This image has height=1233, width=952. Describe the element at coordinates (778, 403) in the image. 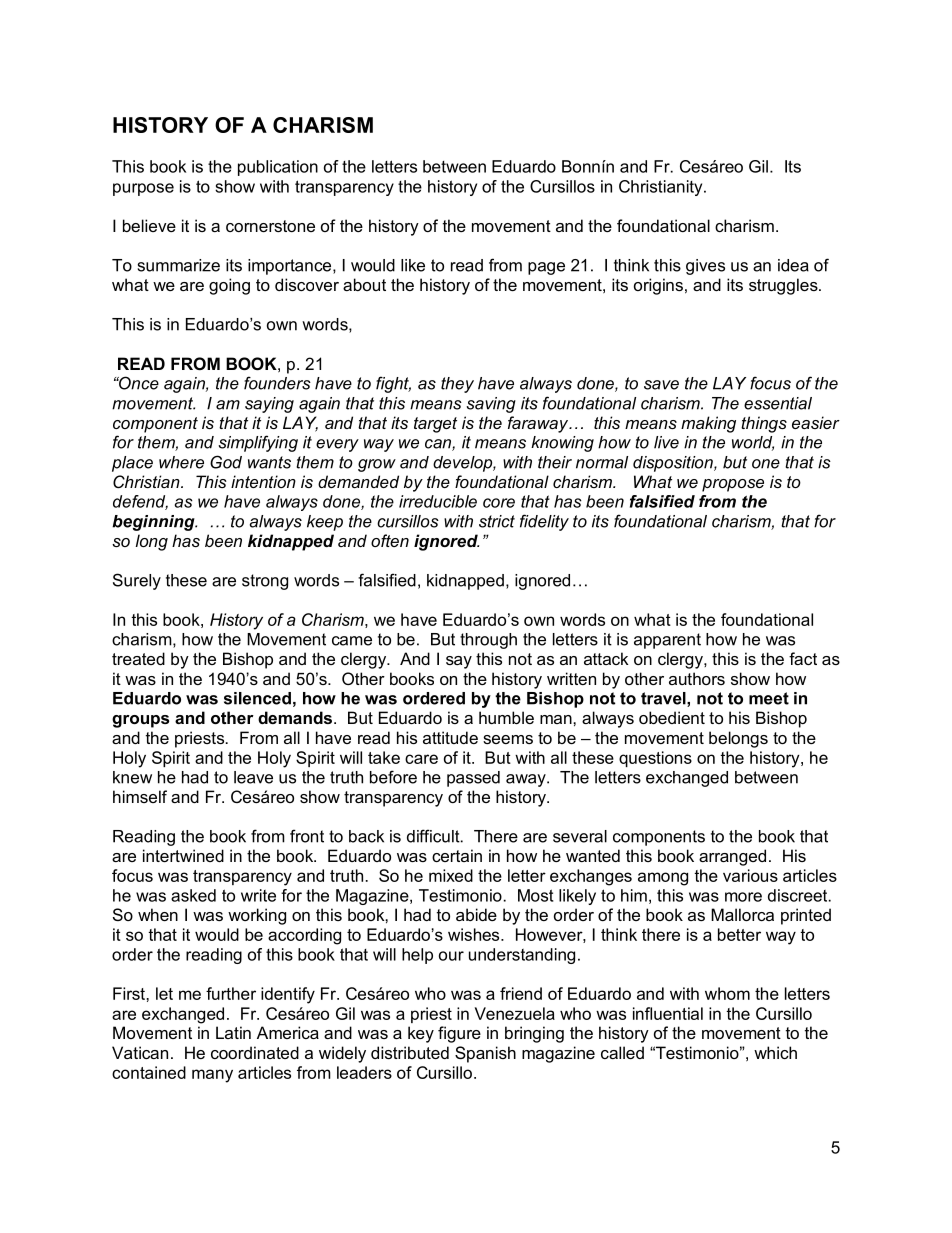

I see `essential` at that location.
